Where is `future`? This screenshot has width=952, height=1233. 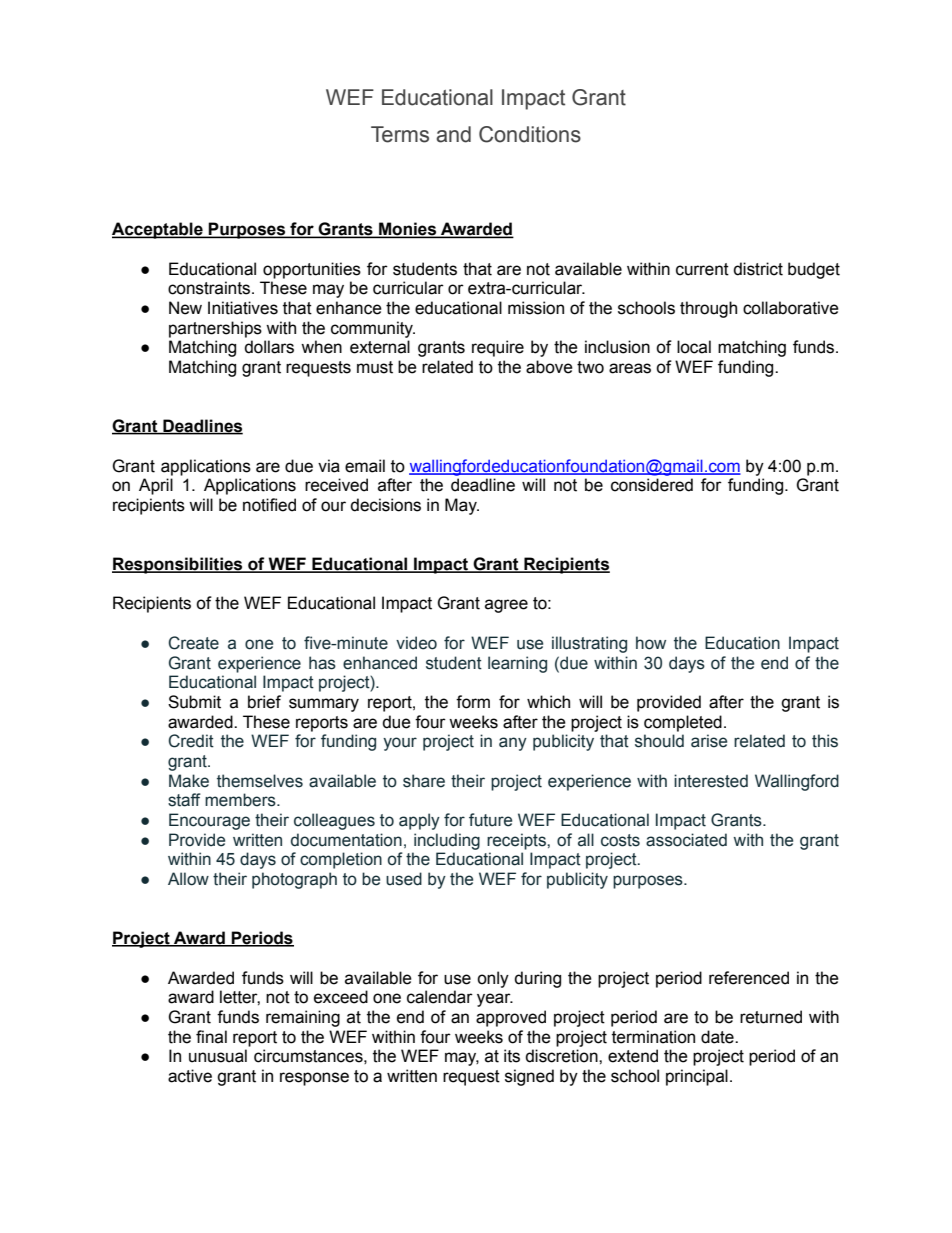
future is located at coordinates (490, 820).
